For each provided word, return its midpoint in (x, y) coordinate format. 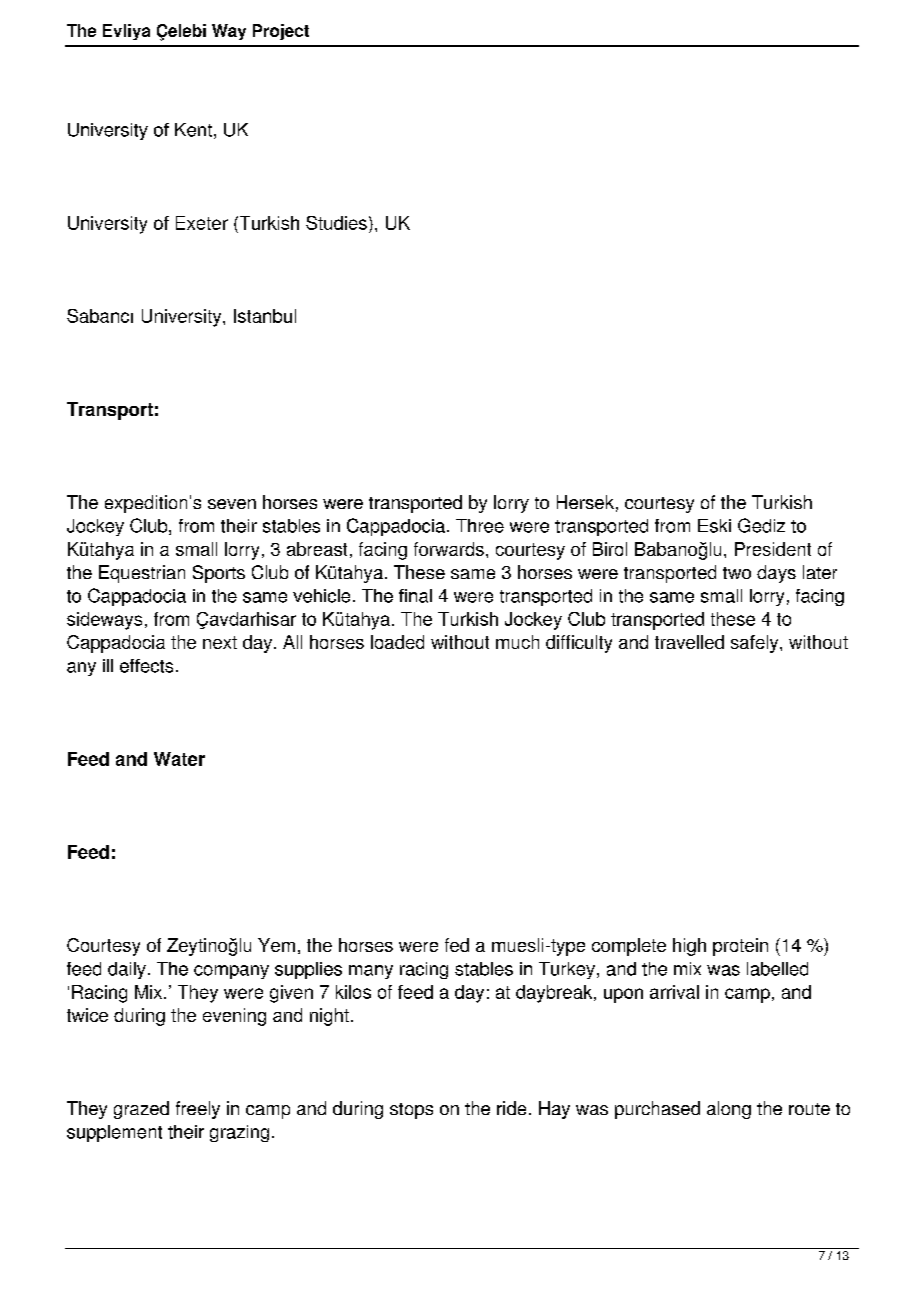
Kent (193, 130)
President (773, 549)
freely (198, 1110)
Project (281, 32)
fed (457, 945)
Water (179, 759)
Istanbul (265, 316)
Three (480, 526)
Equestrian (142, 574)
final (415, 596)
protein (740, 947)
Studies (336, 223)
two (737, 573)
